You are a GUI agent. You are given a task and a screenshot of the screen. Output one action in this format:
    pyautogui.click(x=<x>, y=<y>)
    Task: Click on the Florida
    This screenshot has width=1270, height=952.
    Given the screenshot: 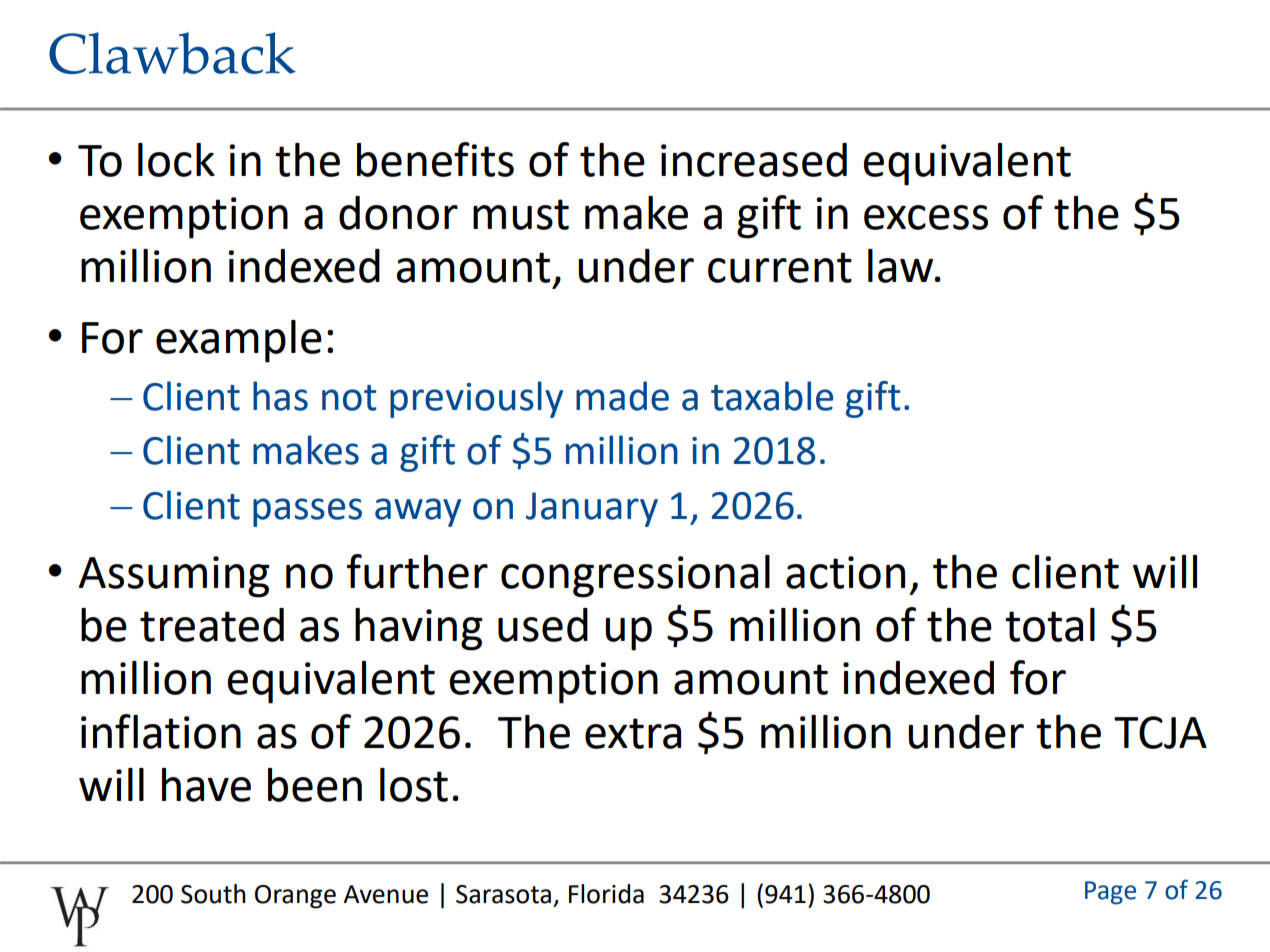 What is the action you would take?
    pyautogui.click(x=606, y=894)
